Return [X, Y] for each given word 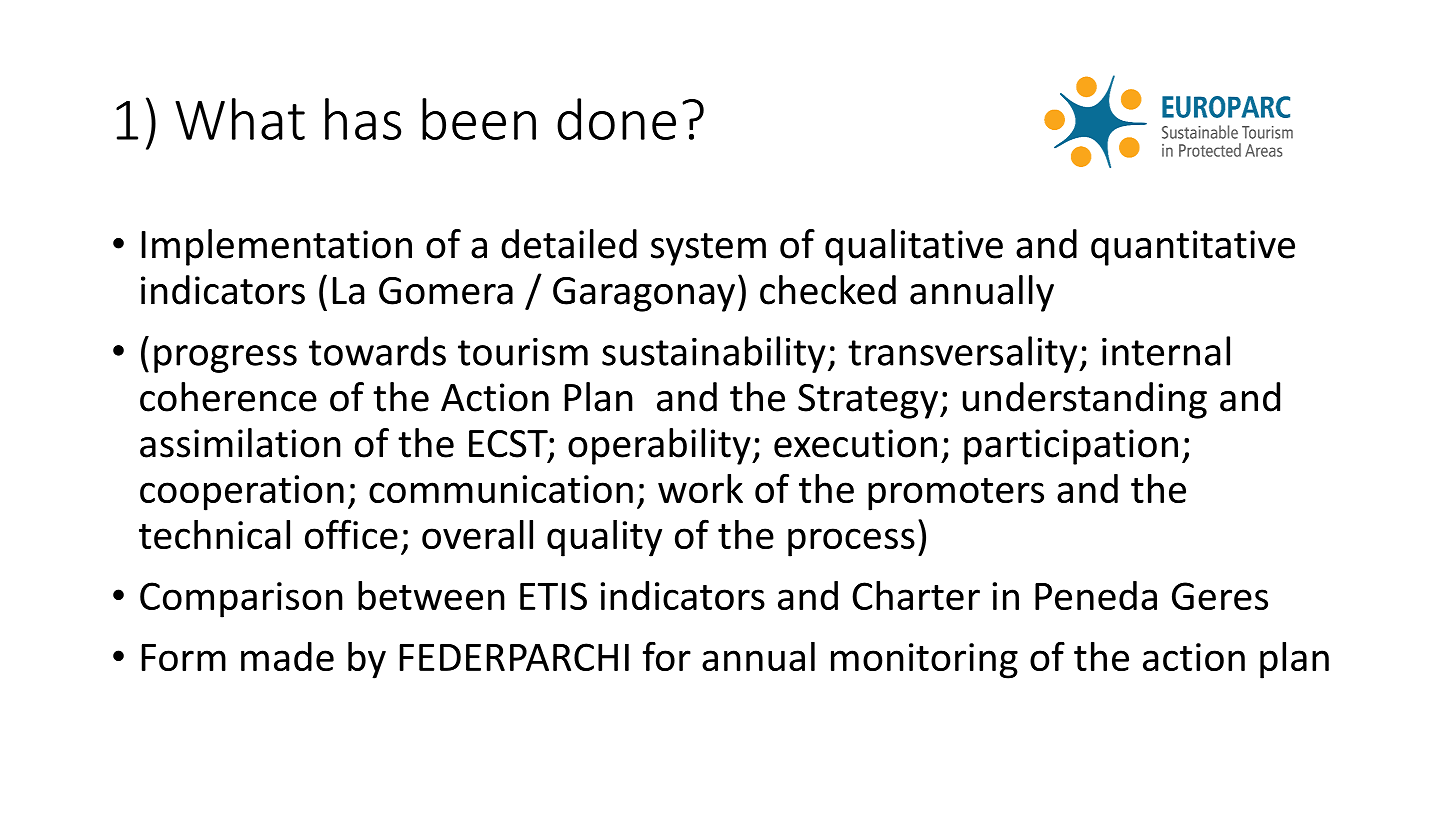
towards [377, 351]
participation [1071, 447]
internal [1166, 351]
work [700, 488]
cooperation [242, 493]
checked [828, 290]
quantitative [1193, 248]
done [616, 119]
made [287, 656]
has [363, 119]
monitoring [924, 661]
